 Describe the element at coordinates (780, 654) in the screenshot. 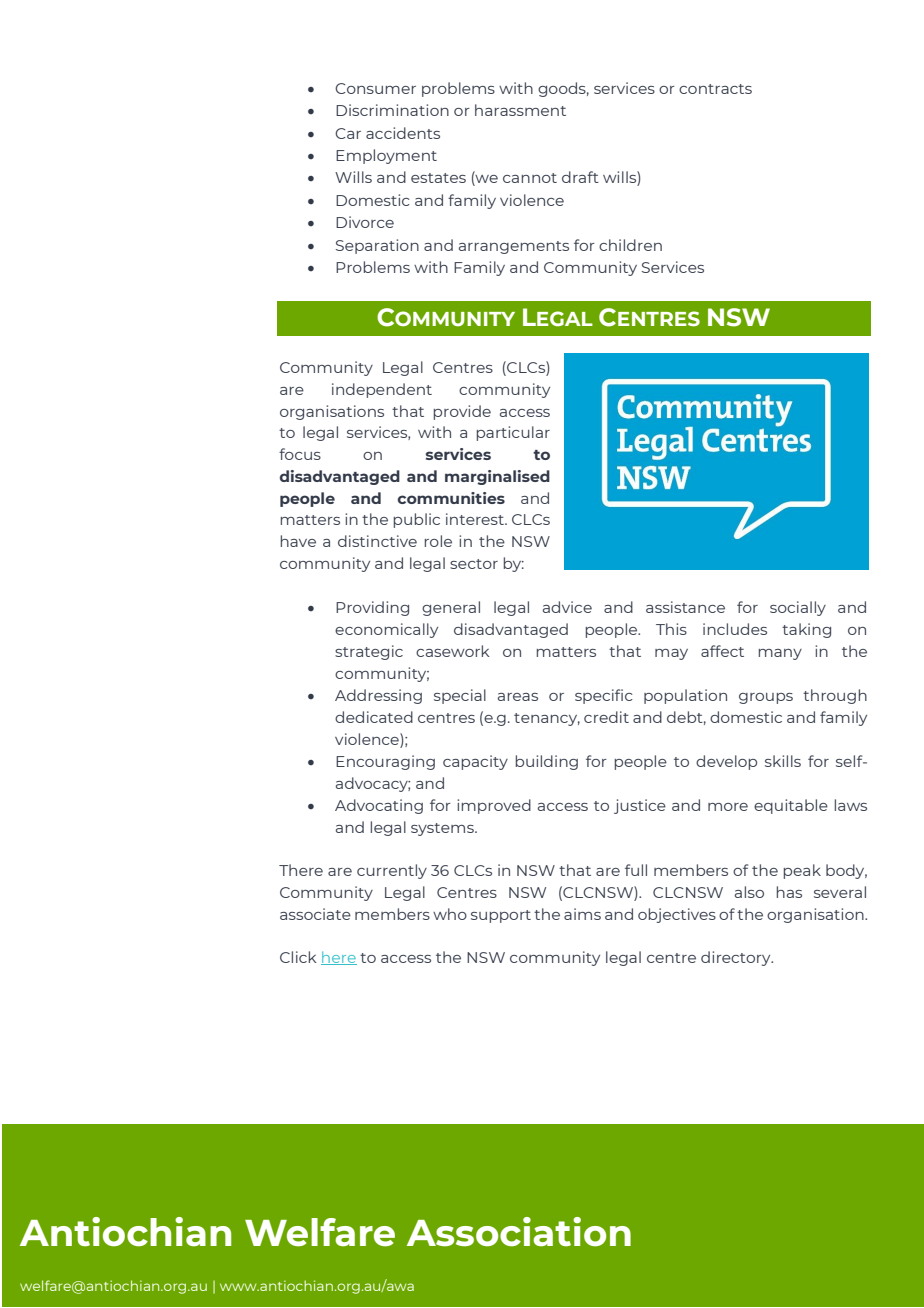

I see `many` at that location.
